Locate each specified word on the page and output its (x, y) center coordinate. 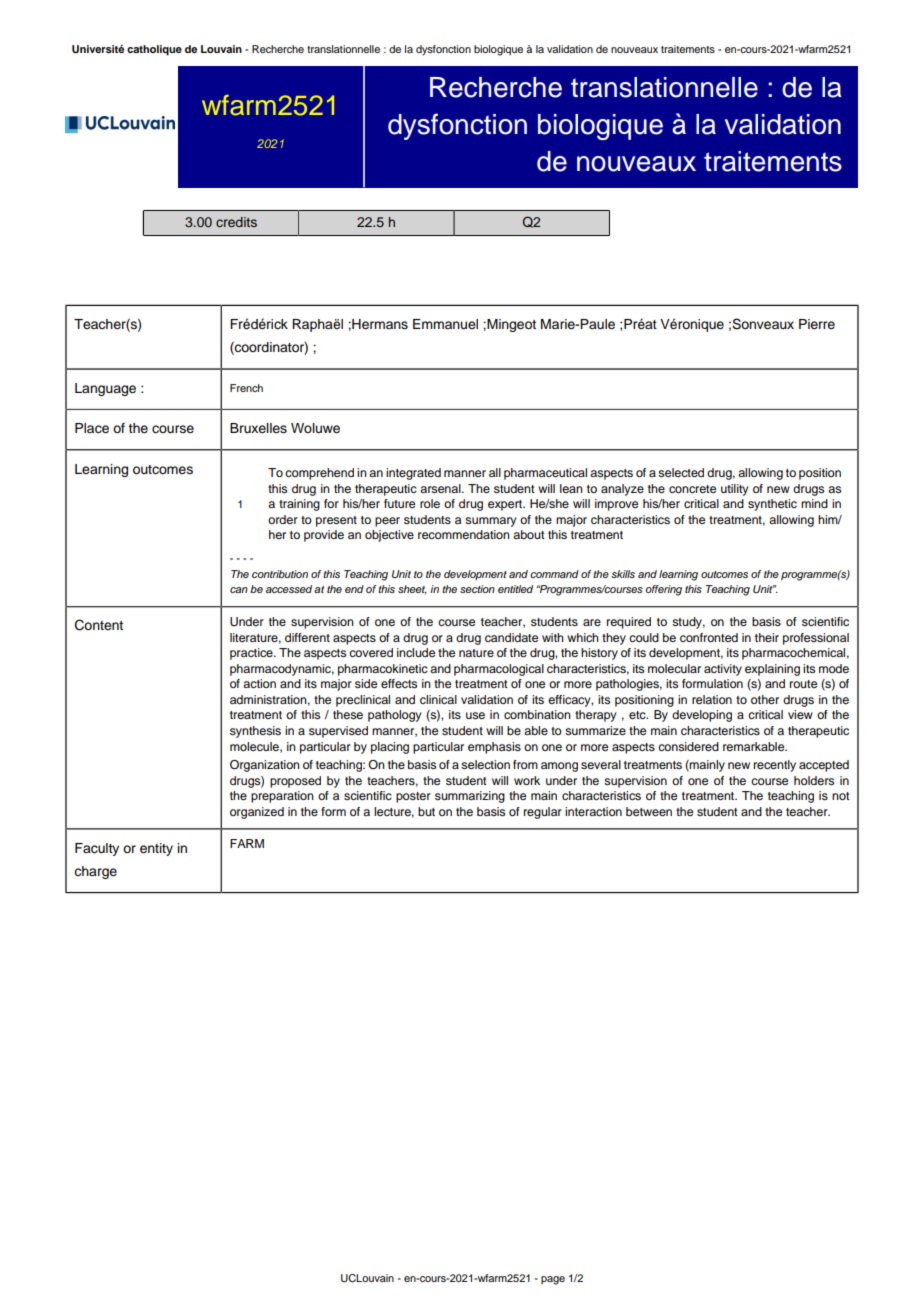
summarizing (470, 797)
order (283, 519)
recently (775, 766)
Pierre (817, 324)
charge (95, 872)
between (649, 811)
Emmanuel (445, 324)
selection (485, 764)
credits (236, 222)
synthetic (772, 505)
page (553, 1280)
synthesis (255, 732)
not (841, 796)
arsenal (441, 488)
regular (543, 813)
